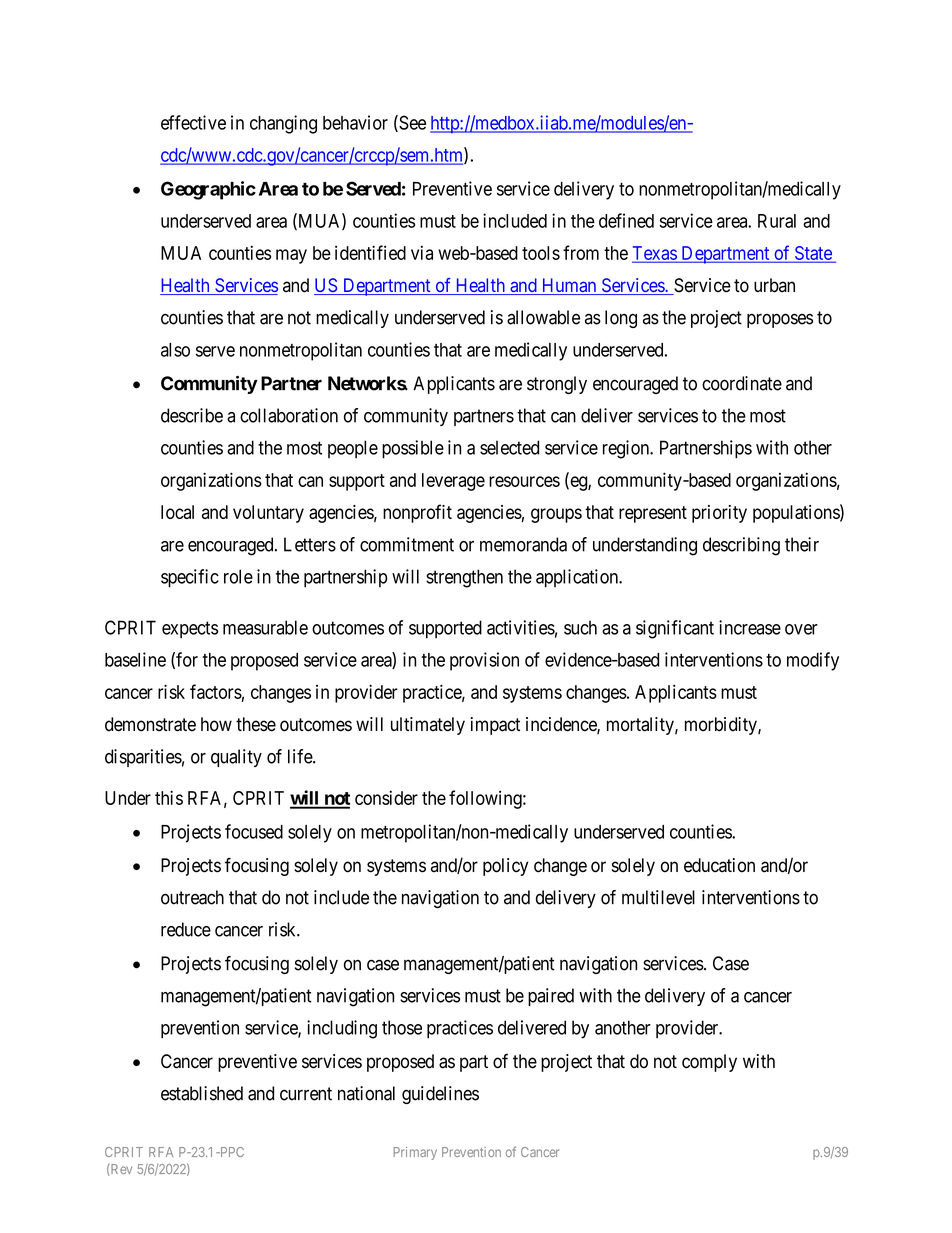 Image resolution: width=952 pixels, height=1233 pixels. I want to click on local, so click(177, 512).
